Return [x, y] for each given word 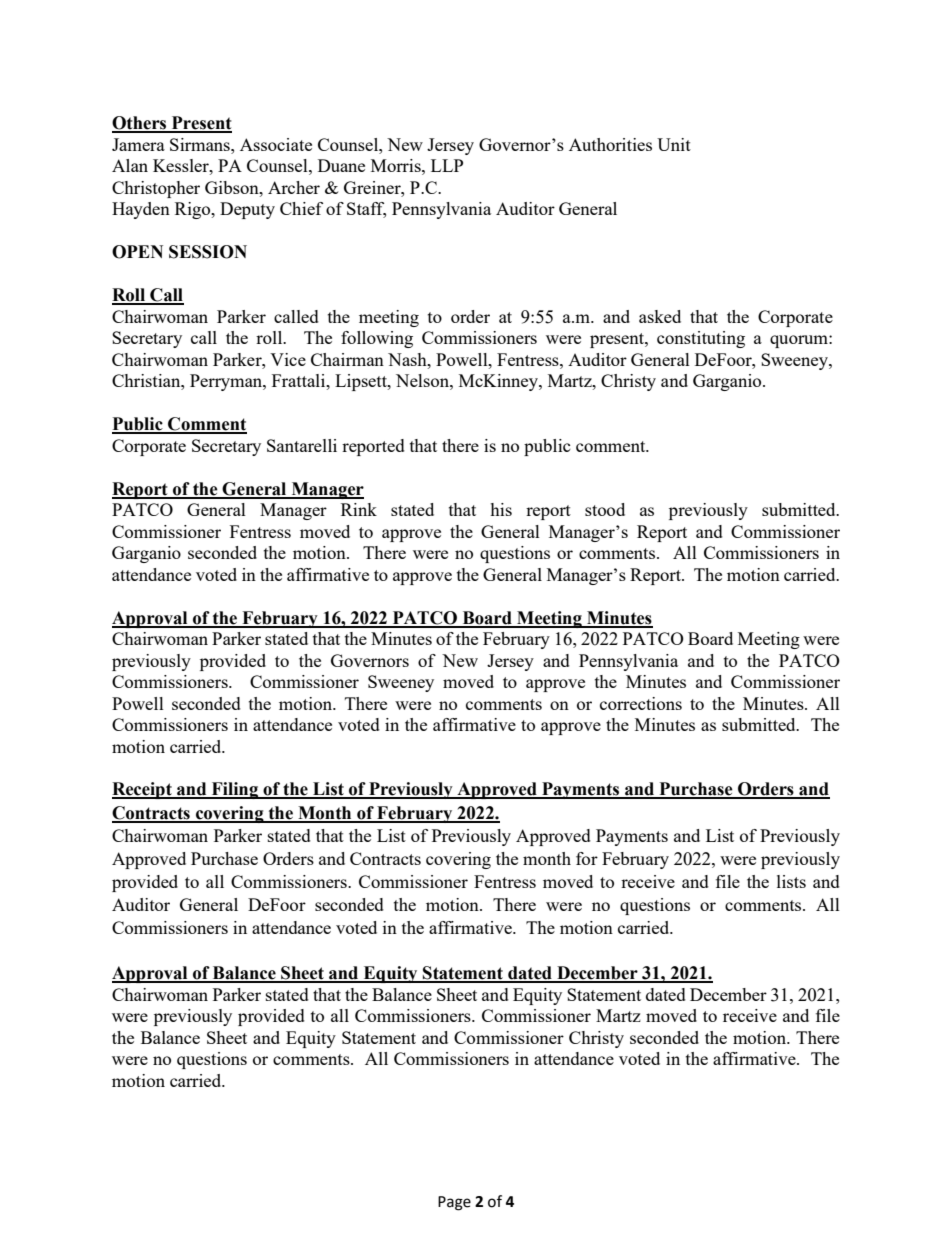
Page [454, 1203]
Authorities [610, 144]
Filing [234, 790]
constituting [701, 339]
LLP [447, 165]
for [587, 858]
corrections [641, 703]
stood [605, 509]
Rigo [194, 210]
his [501, 509]
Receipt [143, 790]
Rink [359, 509]
